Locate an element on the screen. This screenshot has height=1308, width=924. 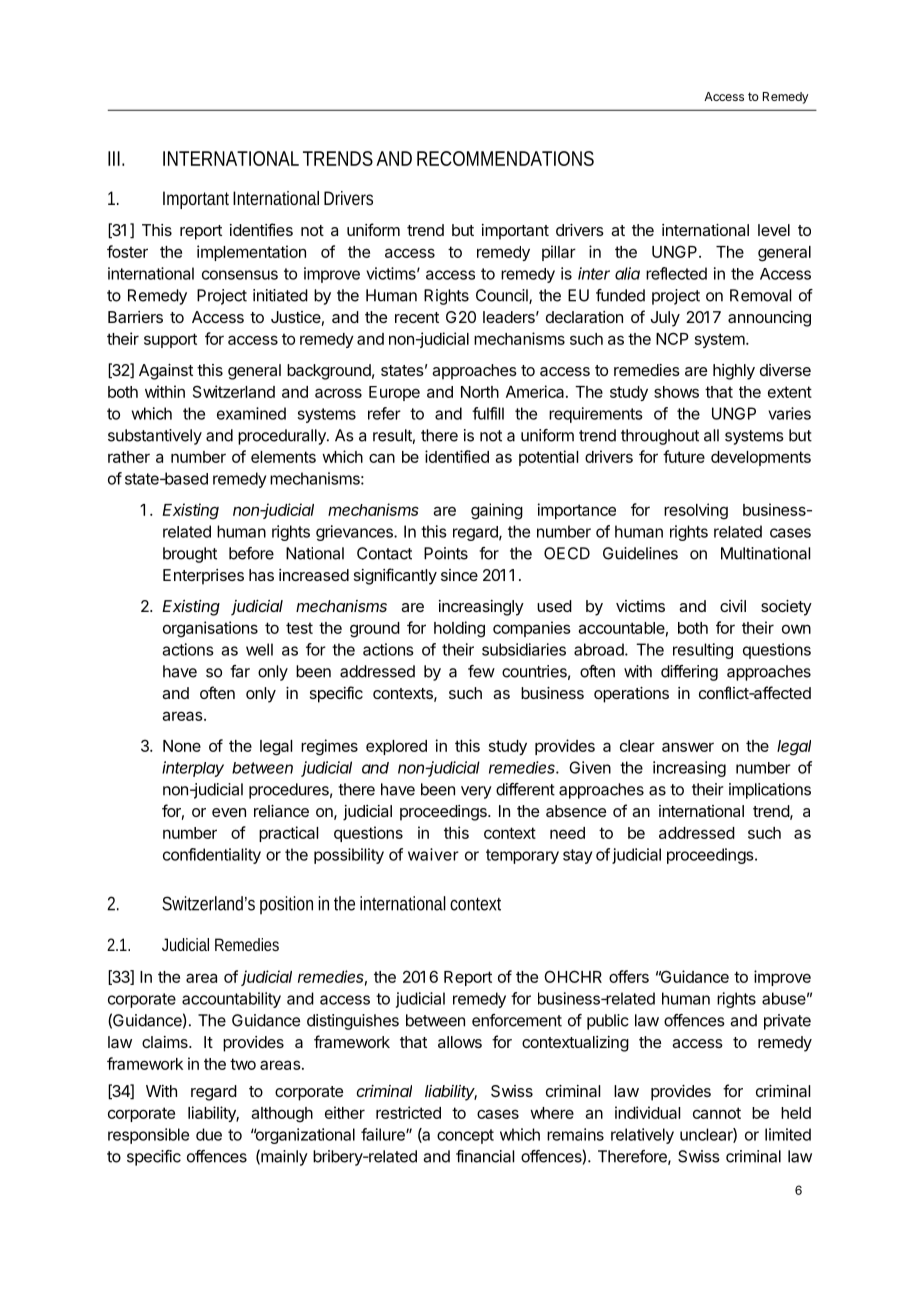
few is located at coordinates (481, 671).
